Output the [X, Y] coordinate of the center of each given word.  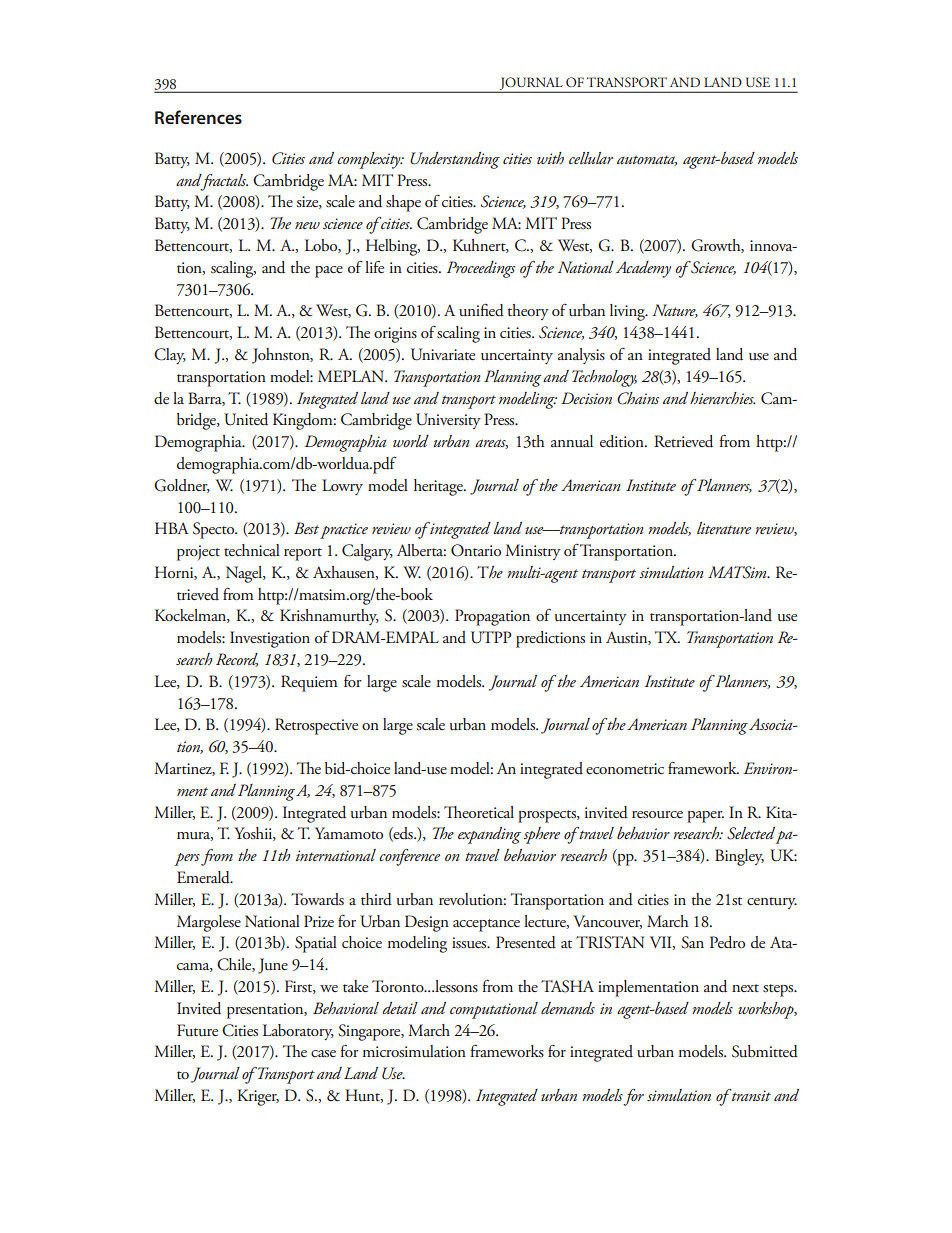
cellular [591, 158]
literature [724, 528]
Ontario [476, 550]
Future [197, 1030]
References [198, 117]
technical [252, 550]
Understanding [455, 160]
